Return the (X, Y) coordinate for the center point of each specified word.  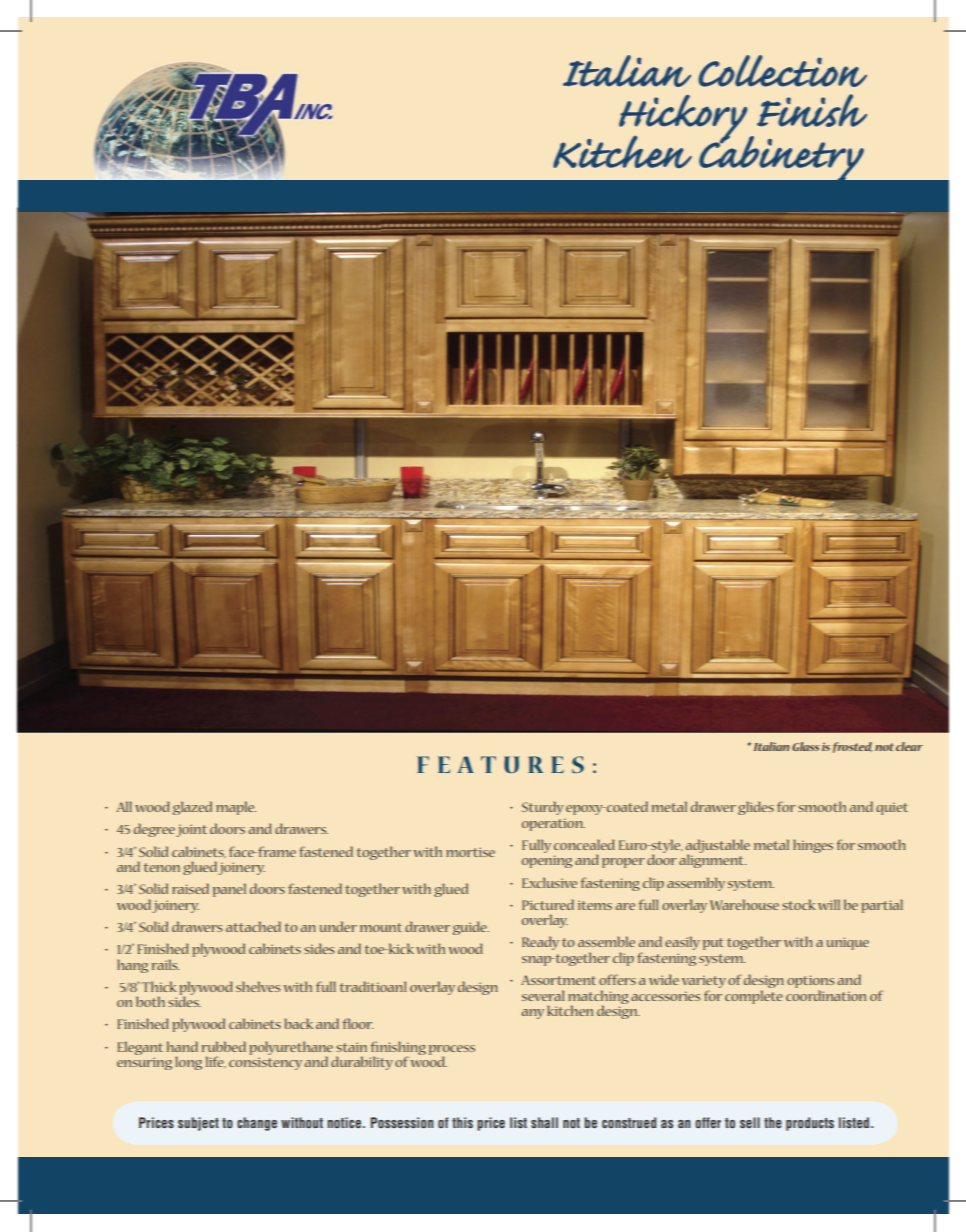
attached (253, 926)
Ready (540, 943)
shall (544, 1122)
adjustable (718, 847)
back (299, 1023)
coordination (826, 995)
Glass (805, 746)
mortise (470, 852)
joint (191, 830)
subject (198, 1124)
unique (848, 943)
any (533, 1014)
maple (236, 808)
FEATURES (500, 764)
